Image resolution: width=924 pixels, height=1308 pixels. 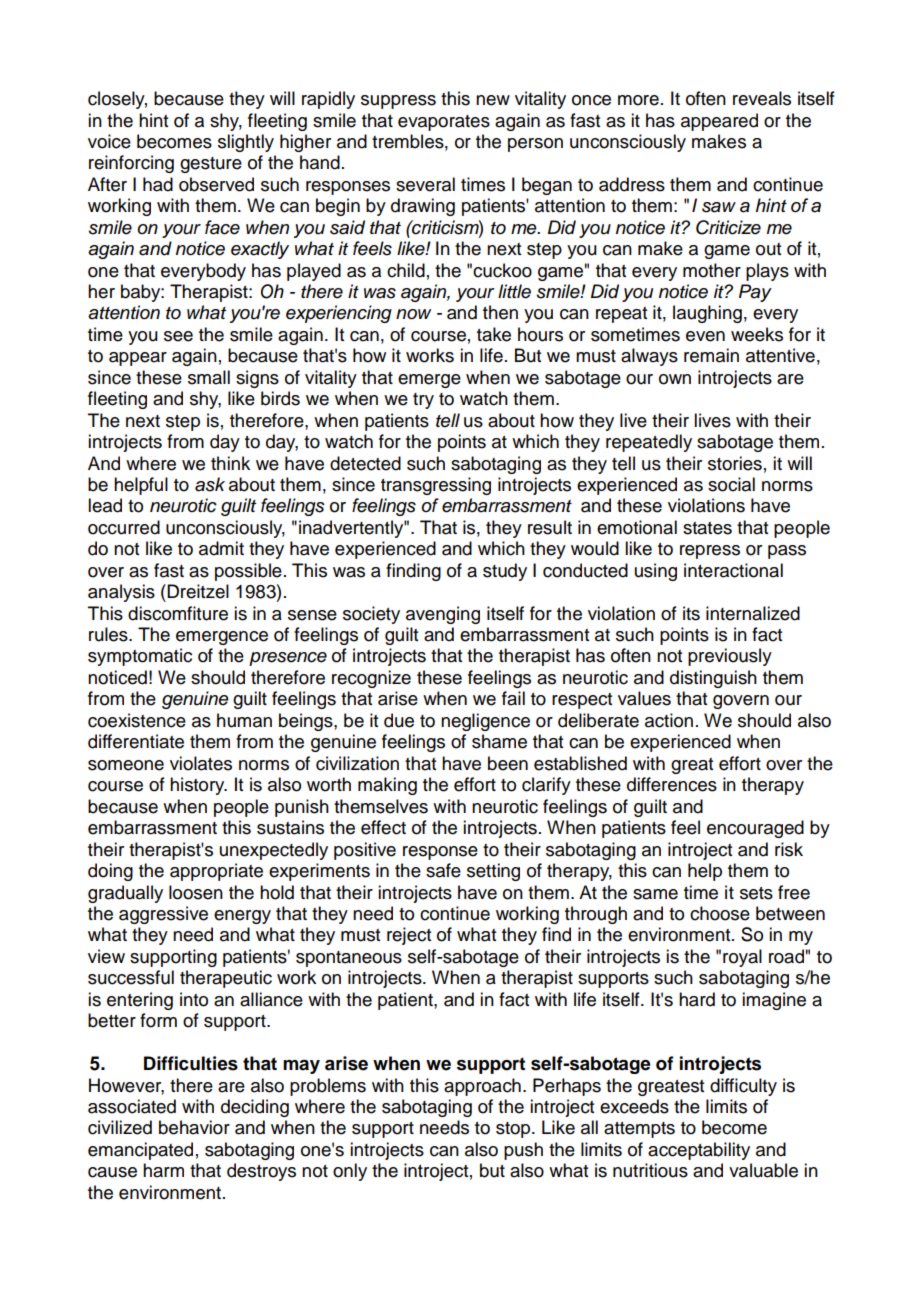 I want to click on evaporates, so click(x=444, y=123).
